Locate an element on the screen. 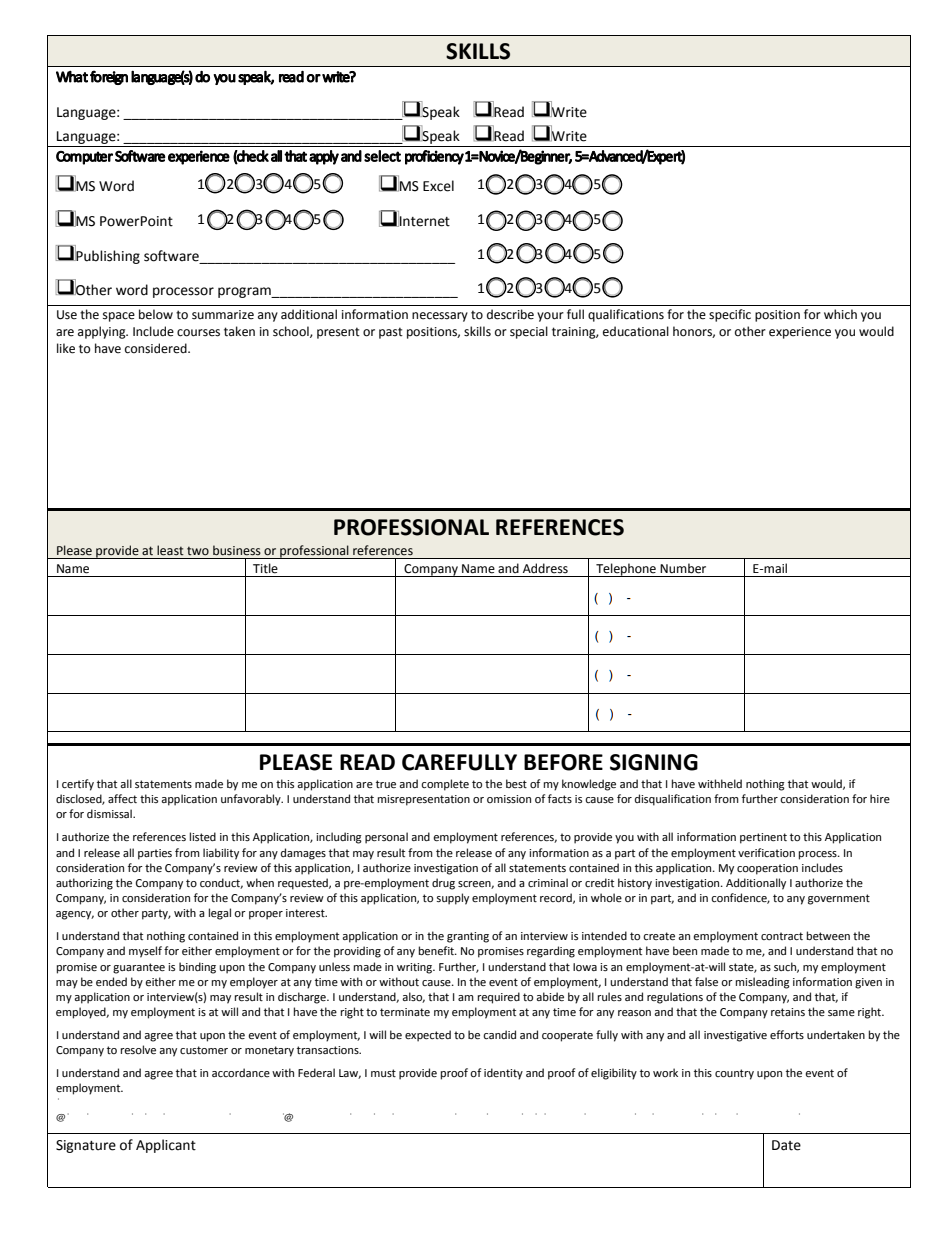 The width and height of the screenshot is (952, 1233). Number is located at coordinates (683, 568).
